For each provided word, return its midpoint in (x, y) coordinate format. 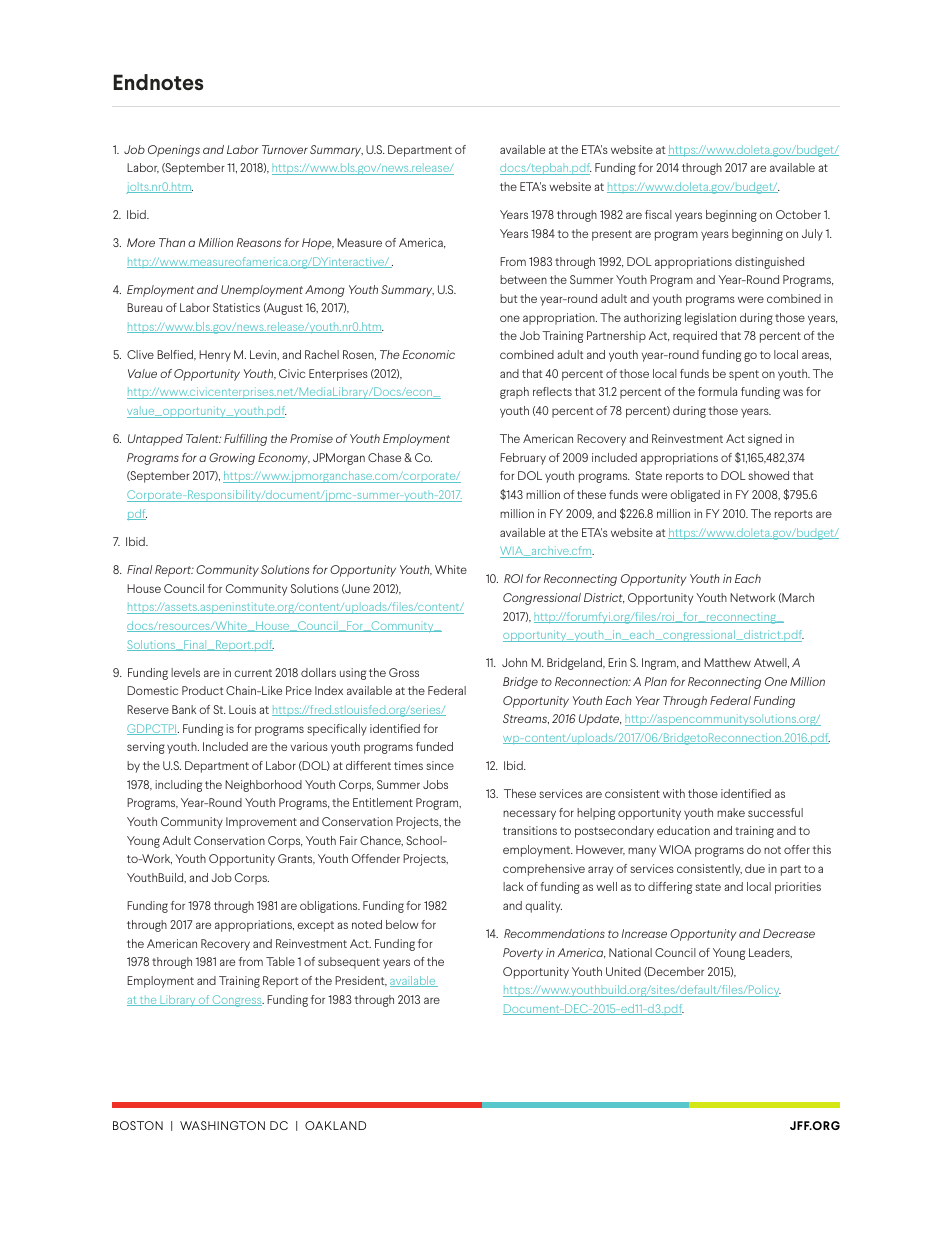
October (798, 214)
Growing (232, 459)
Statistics (236, 307)
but (508, 298)
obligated (695, 496)
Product (202, 690)
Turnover (285, 149)
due (755, 868)
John (514, 662)
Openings (174, 151)
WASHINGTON (222, 1125)
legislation (710, 319)
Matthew (727, 662)
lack (513, 886)
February (523, 459)
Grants (296, 859)
